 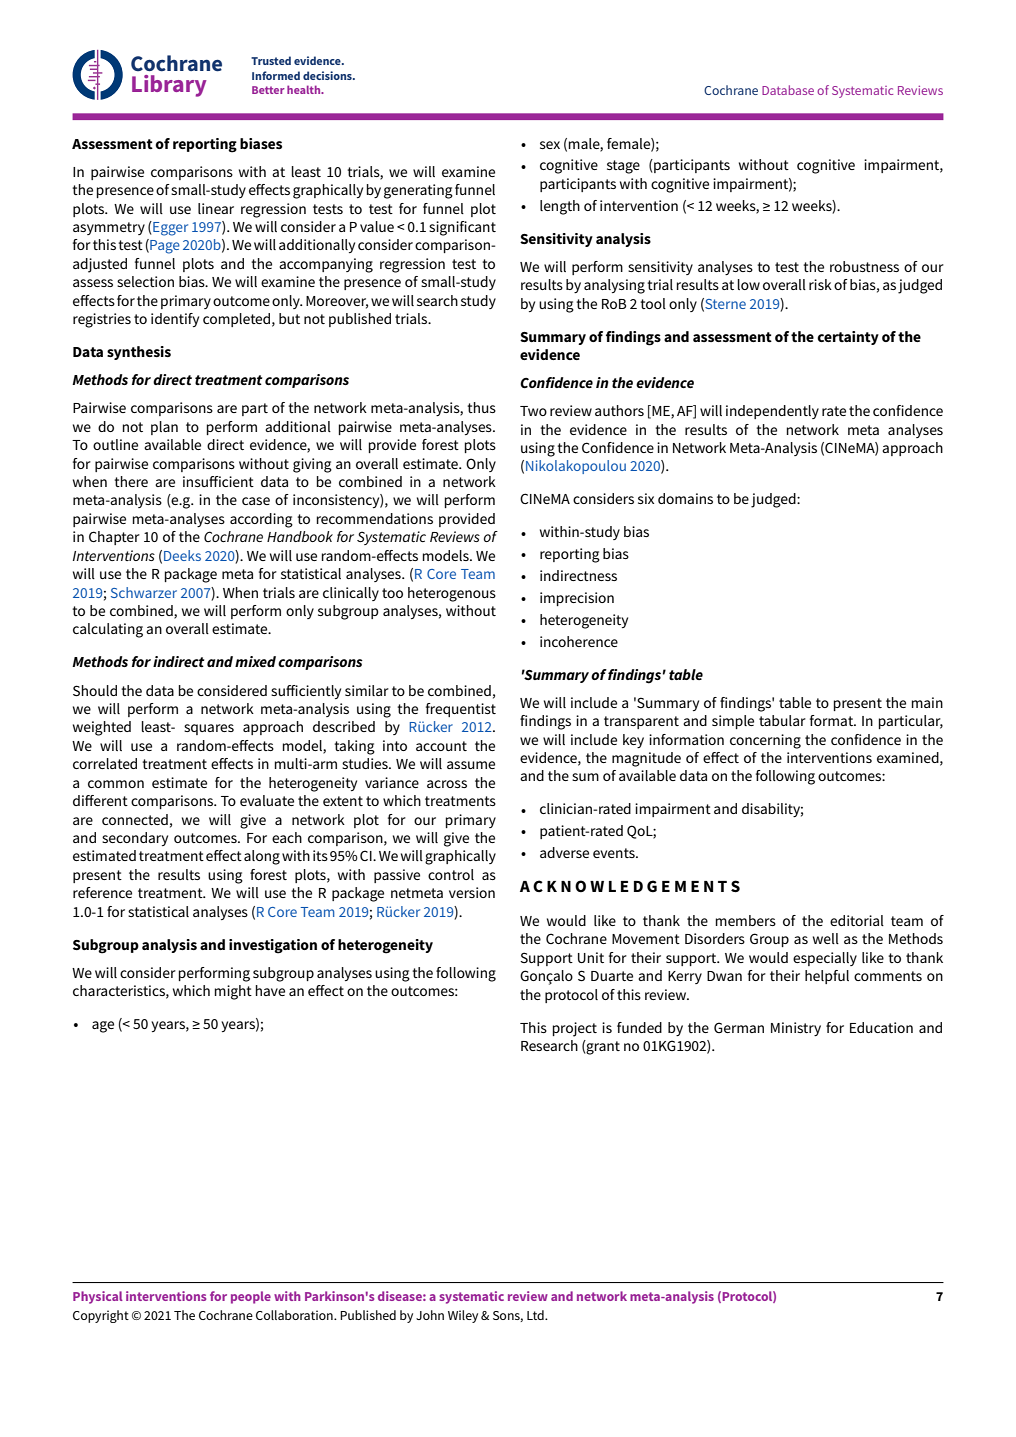 I want to click on Library, so click(x=169, y=86).
